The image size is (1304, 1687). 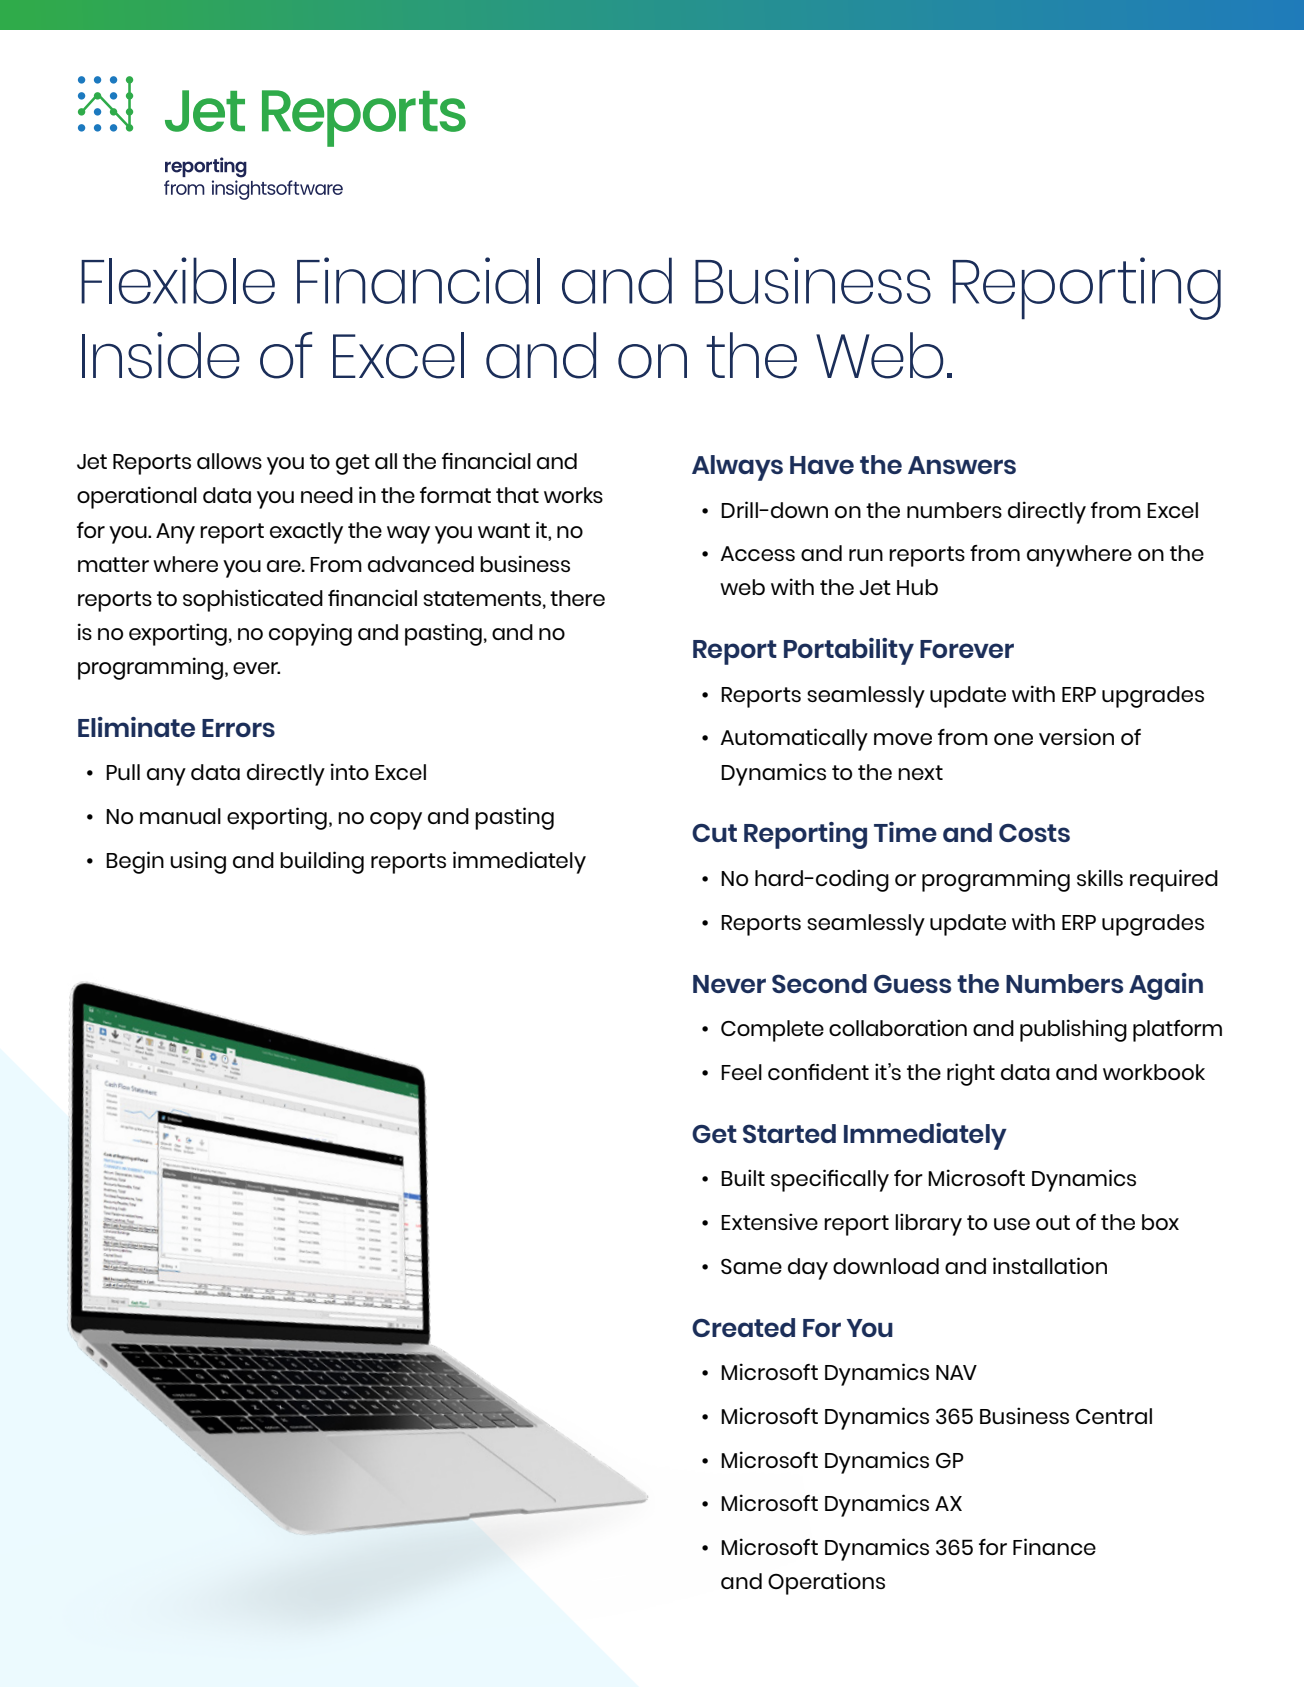 I want to click on skills, so click(x=1100, y=877).
